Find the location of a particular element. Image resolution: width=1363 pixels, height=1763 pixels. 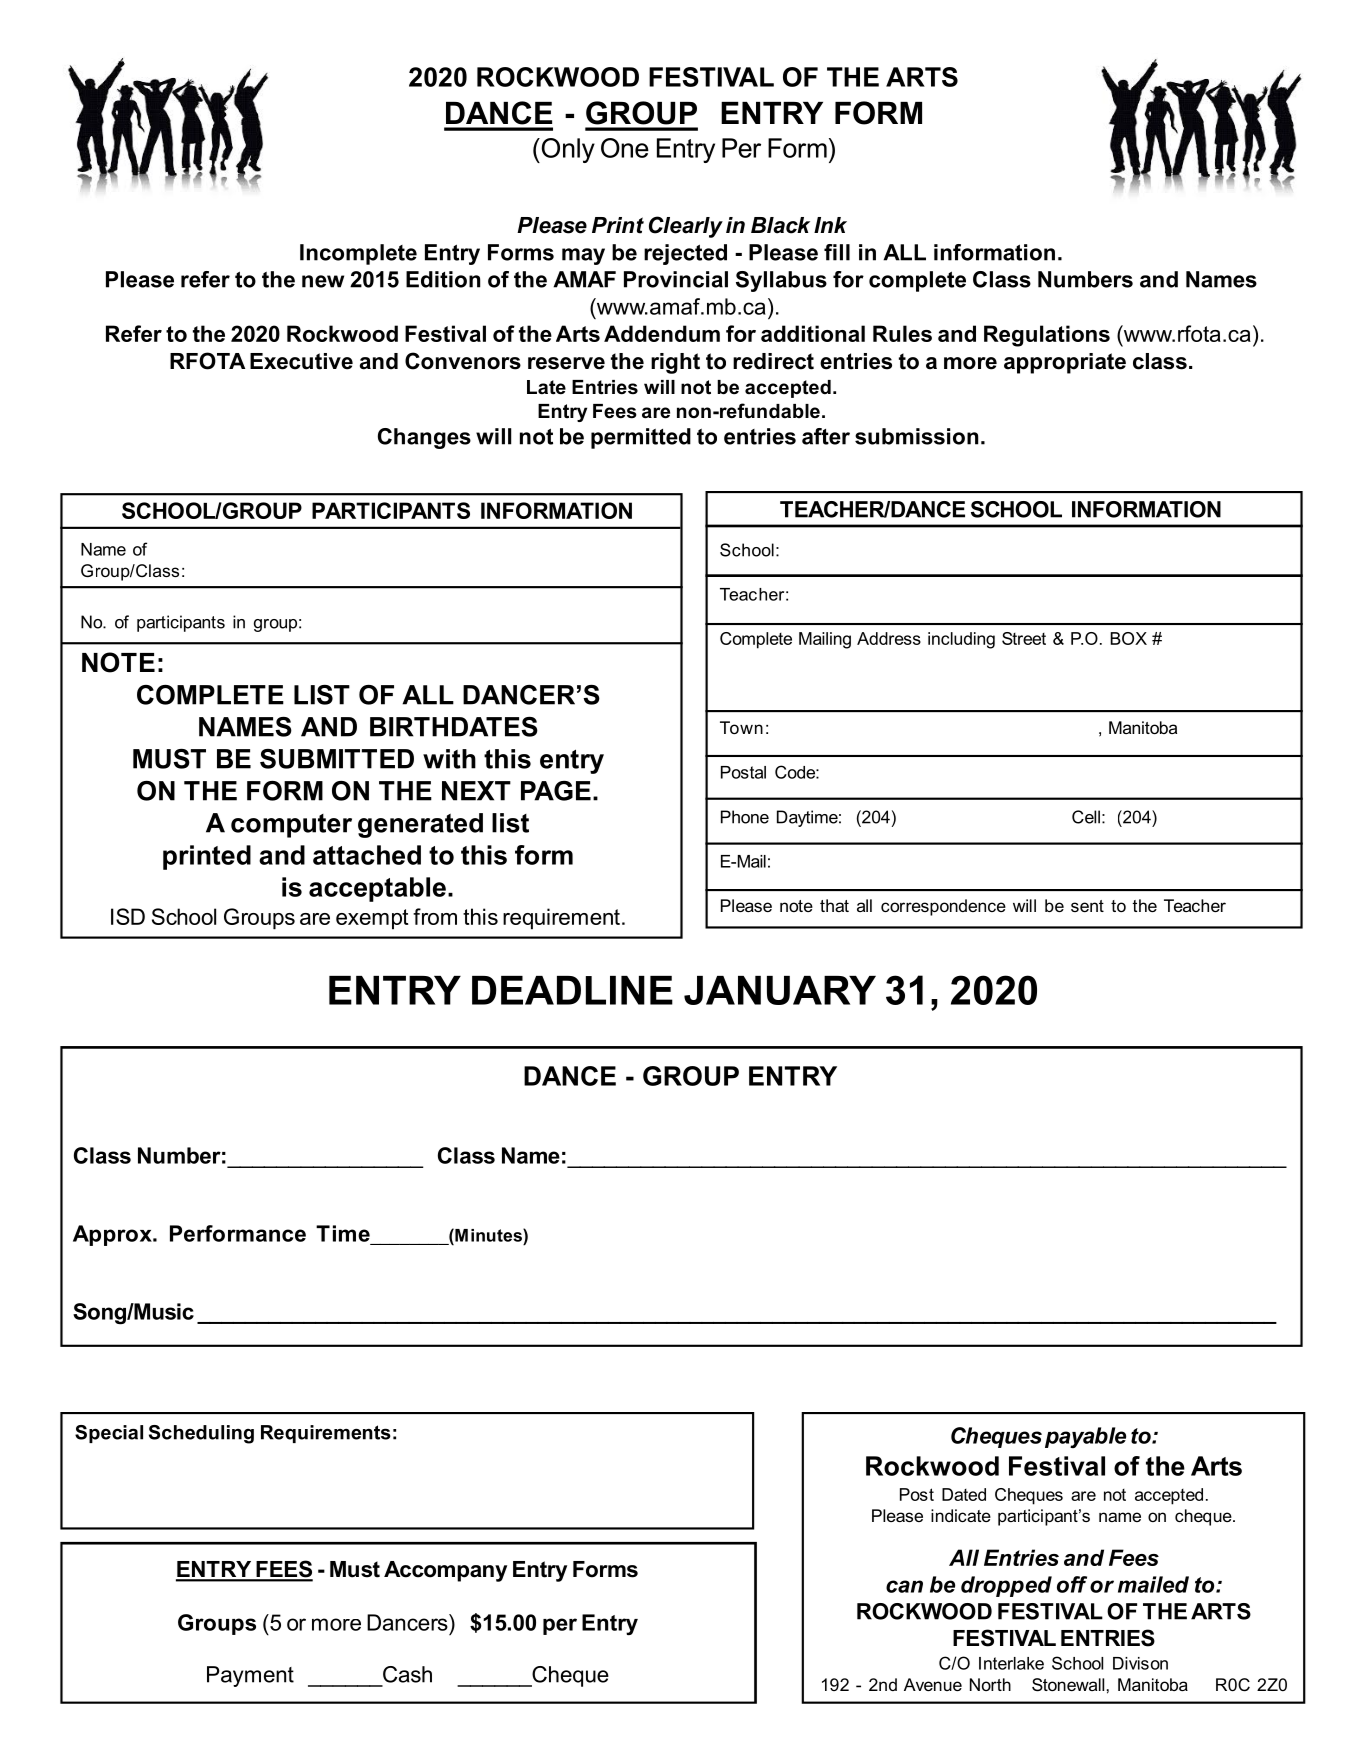

Street is located at coordinates (1024, 638).
